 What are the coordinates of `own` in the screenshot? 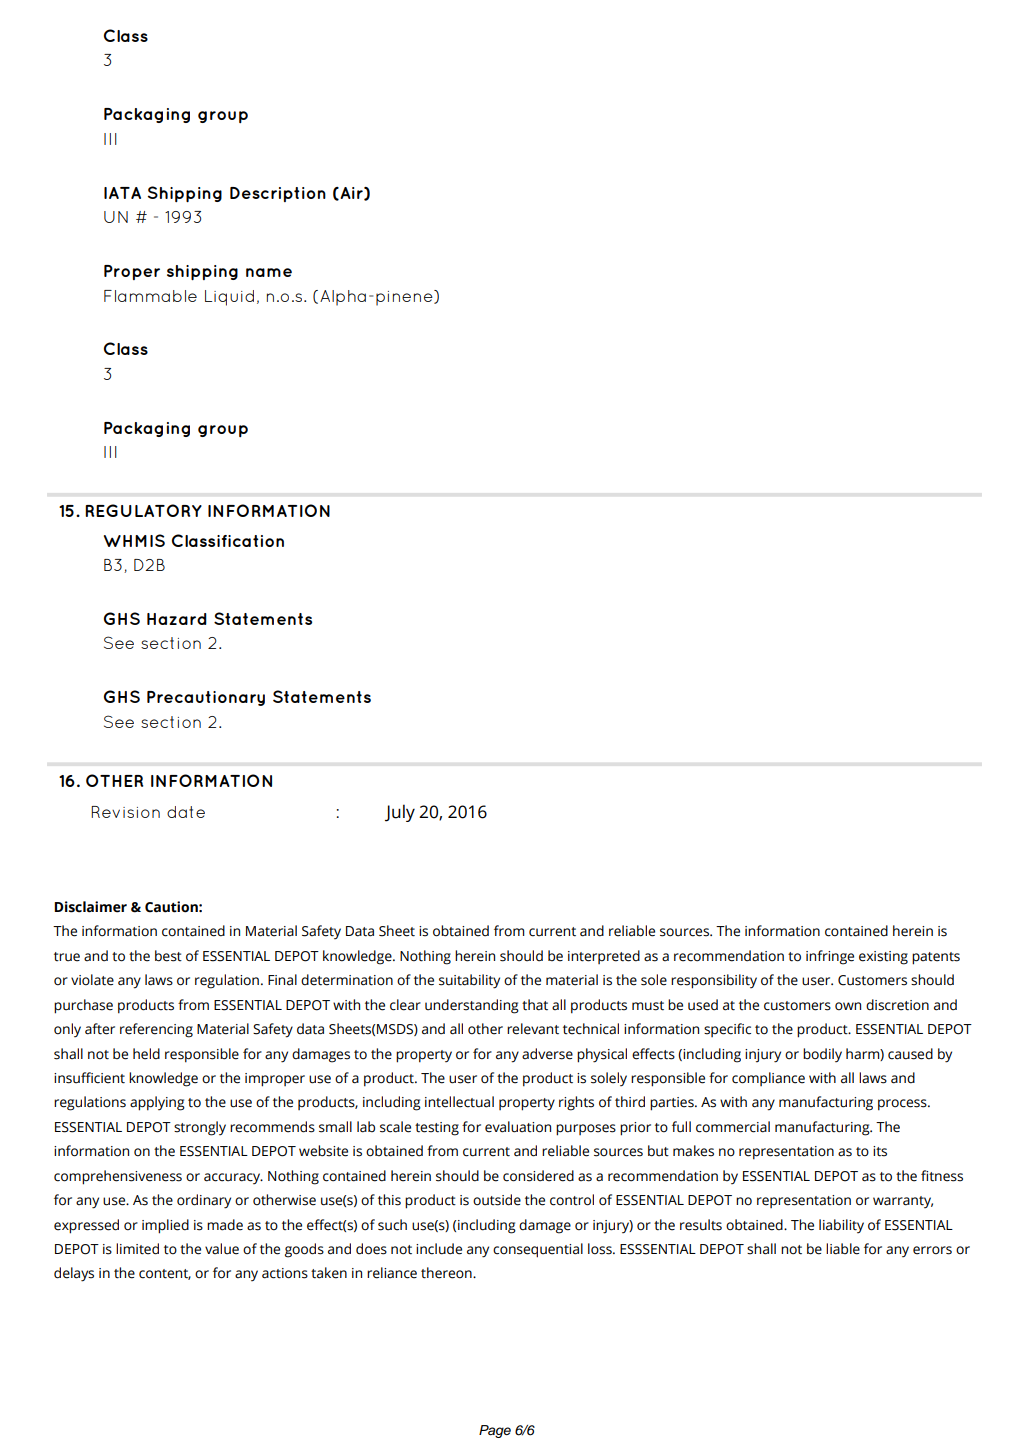 It's located at (848, 1006).
